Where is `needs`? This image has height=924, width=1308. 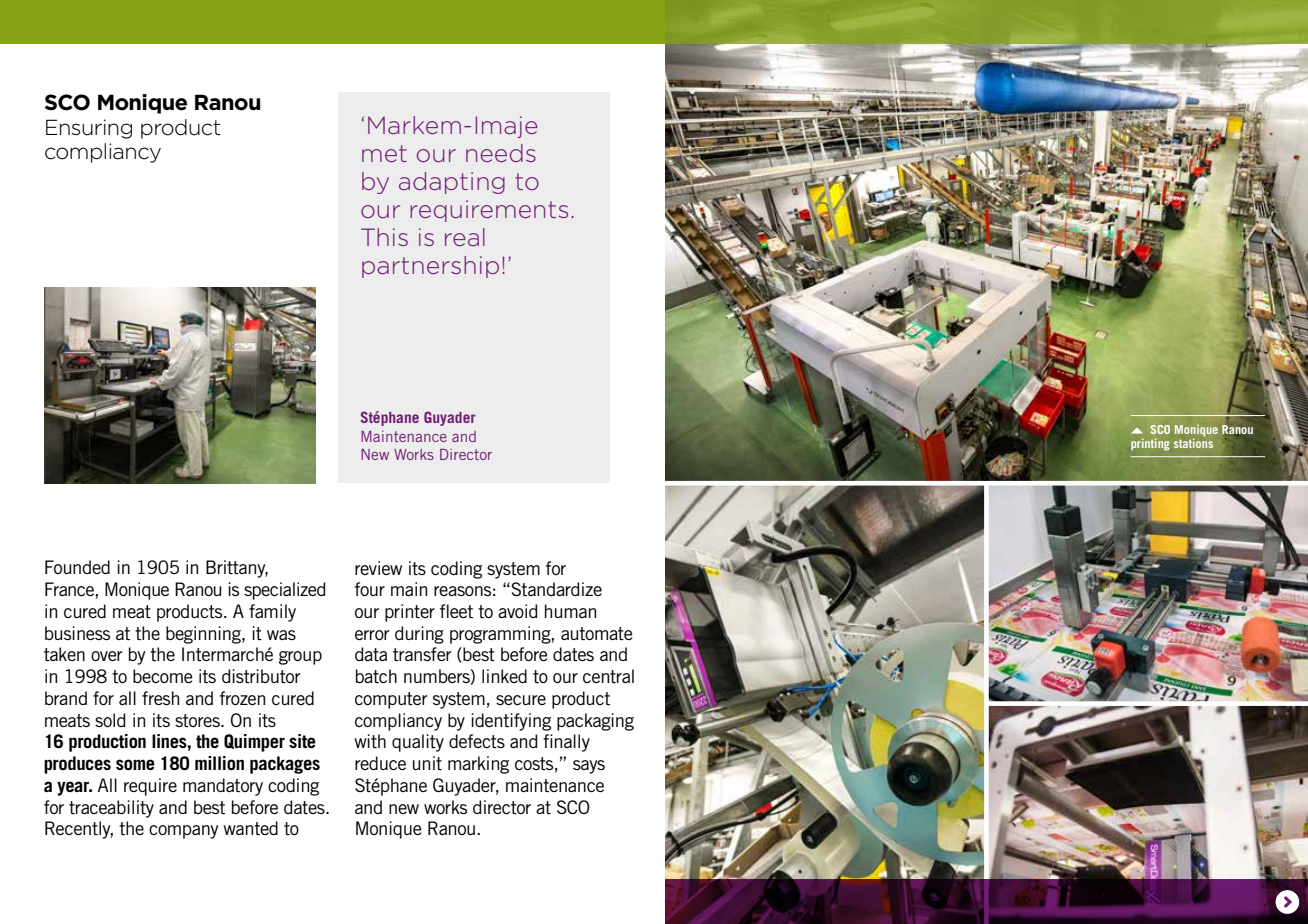 needs is located at coordinates (501, 153).
